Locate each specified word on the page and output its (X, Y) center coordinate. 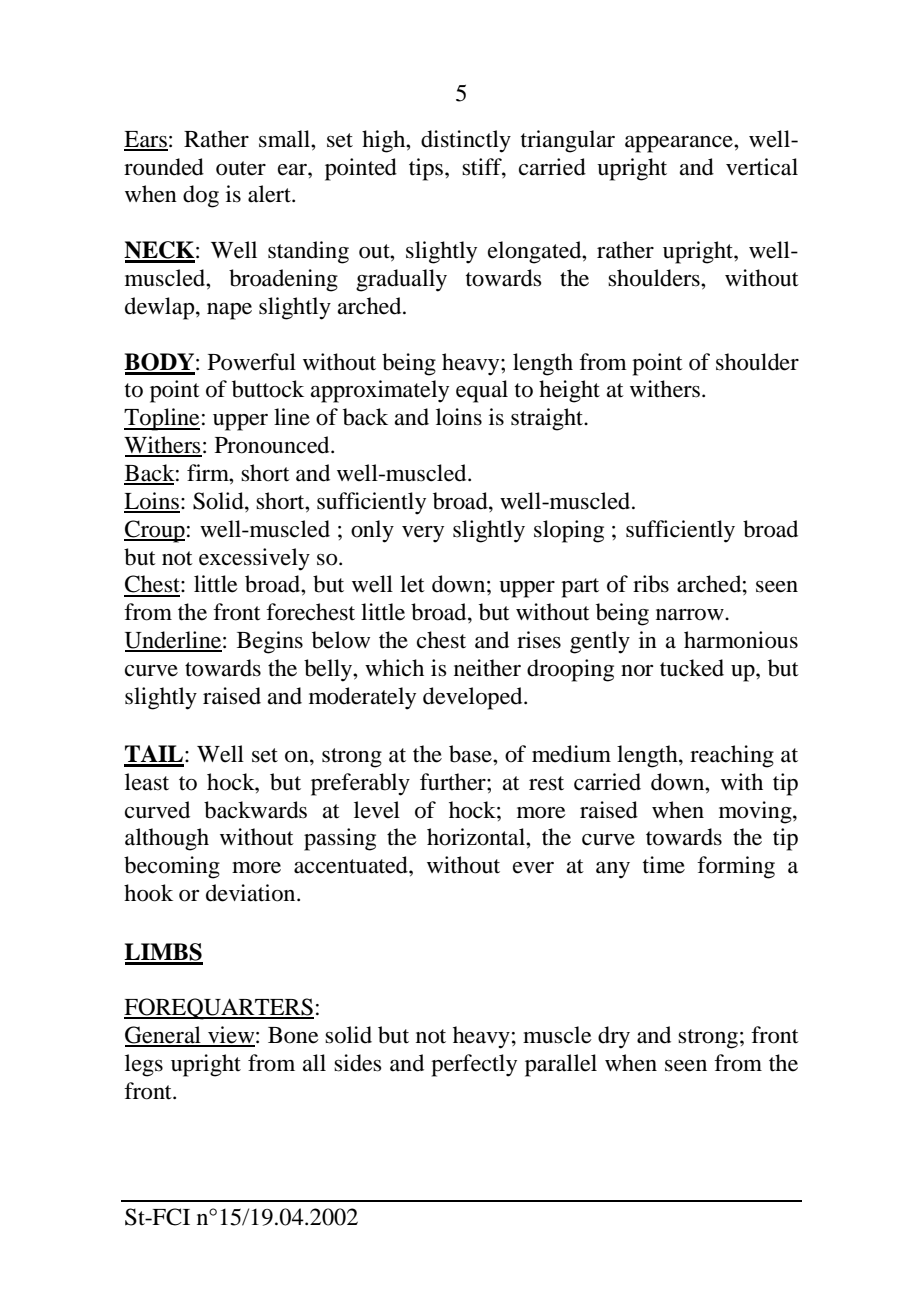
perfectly (474, 1065)
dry (614, 1037)
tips (426, 169)
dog (201, 196)
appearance (680, 144)
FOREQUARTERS (219, 1009)
